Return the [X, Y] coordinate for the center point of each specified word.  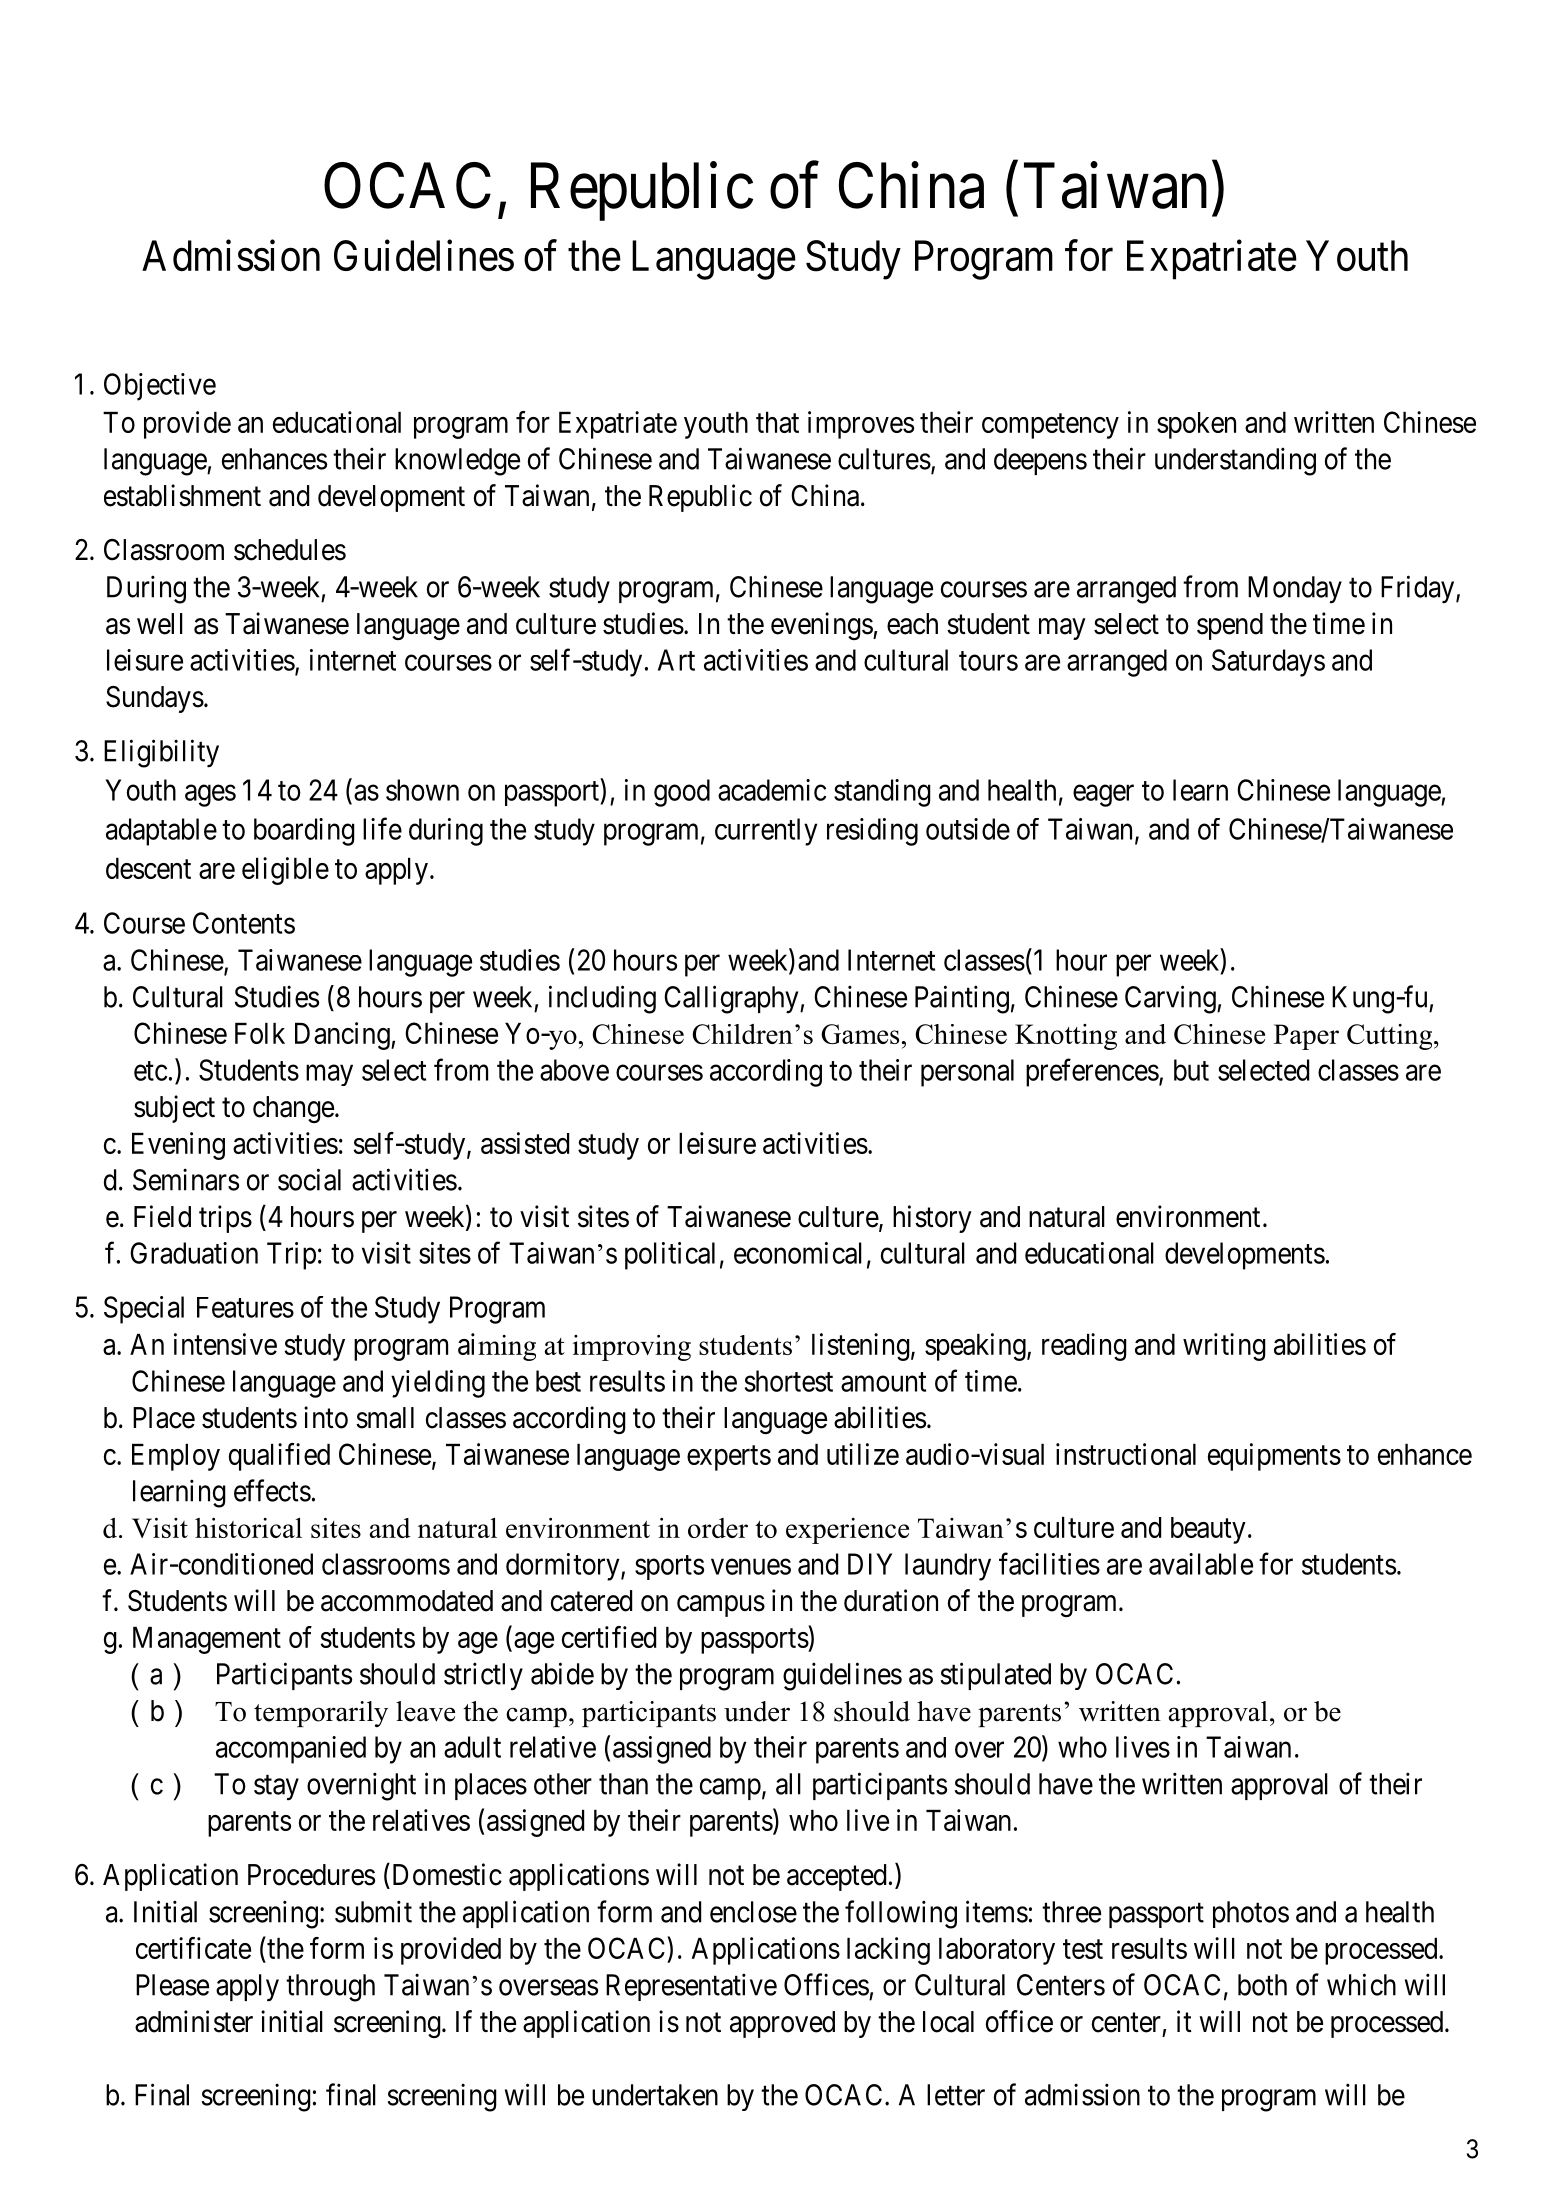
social [309, 1179]
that [777, 422]
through [330, 1988]
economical [798, 1253]
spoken [1196, 425]
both [1262, 1985]
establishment [182, 495]
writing [1224, 1347]
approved [782, 2024]
